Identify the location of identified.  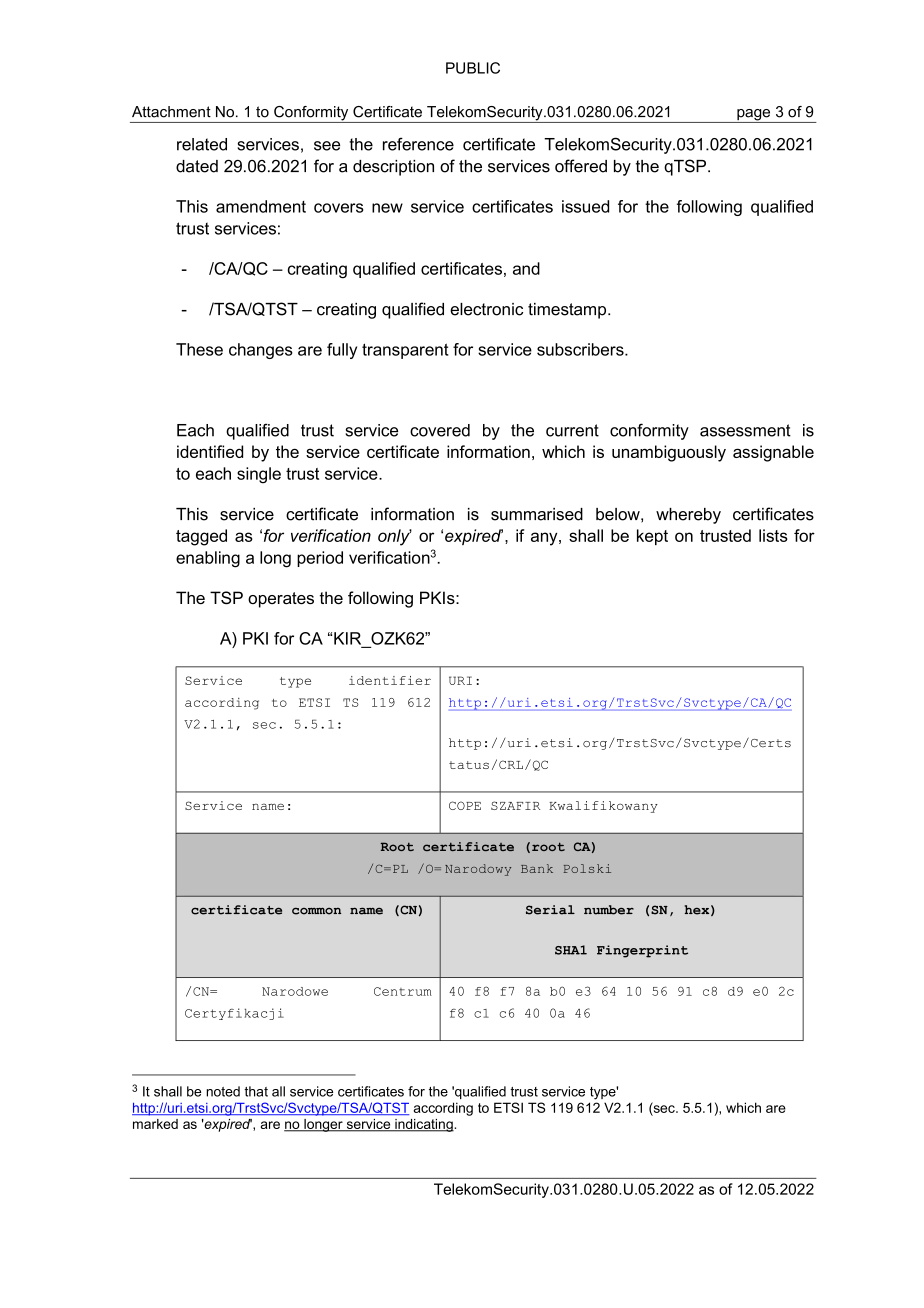
(210, 451).
